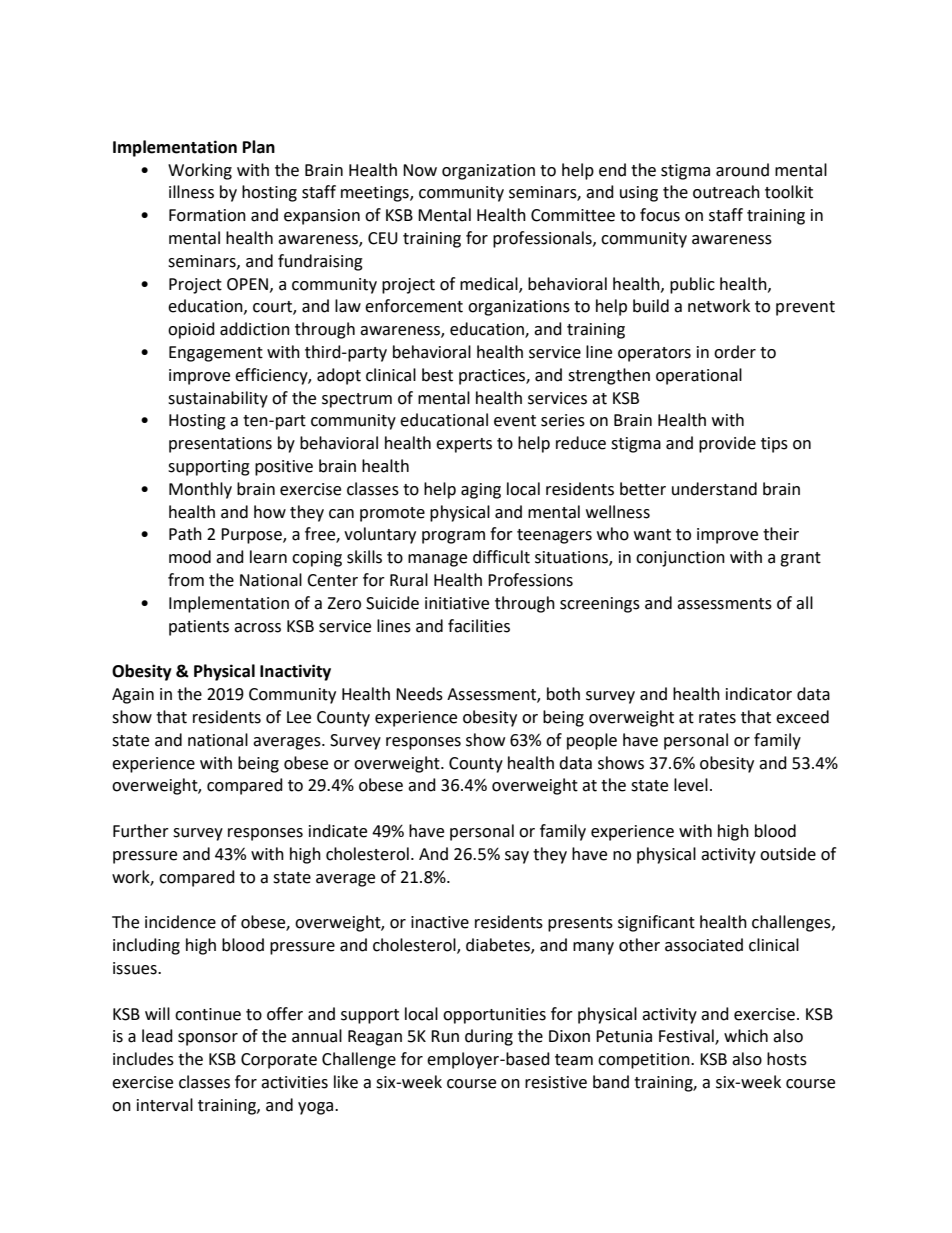 The height and width of the screenshot is (1233, 952). What do you see at coordinates (208, 1039) in the screenshot?
I see `sponsor` at bounding box center [208, 1039].
